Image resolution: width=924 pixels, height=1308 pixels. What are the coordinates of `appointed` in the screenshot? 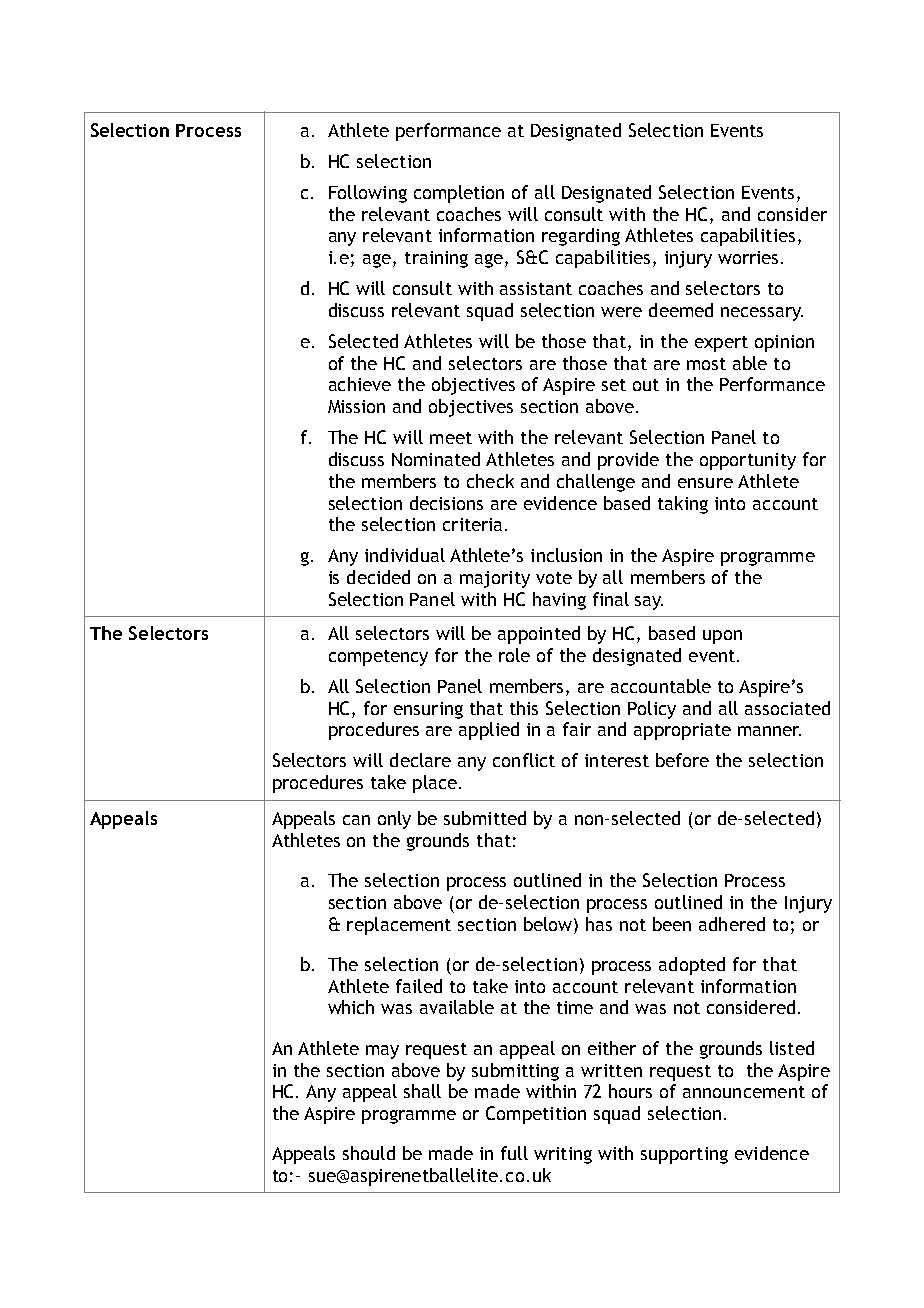 It's located at (539, 635).
